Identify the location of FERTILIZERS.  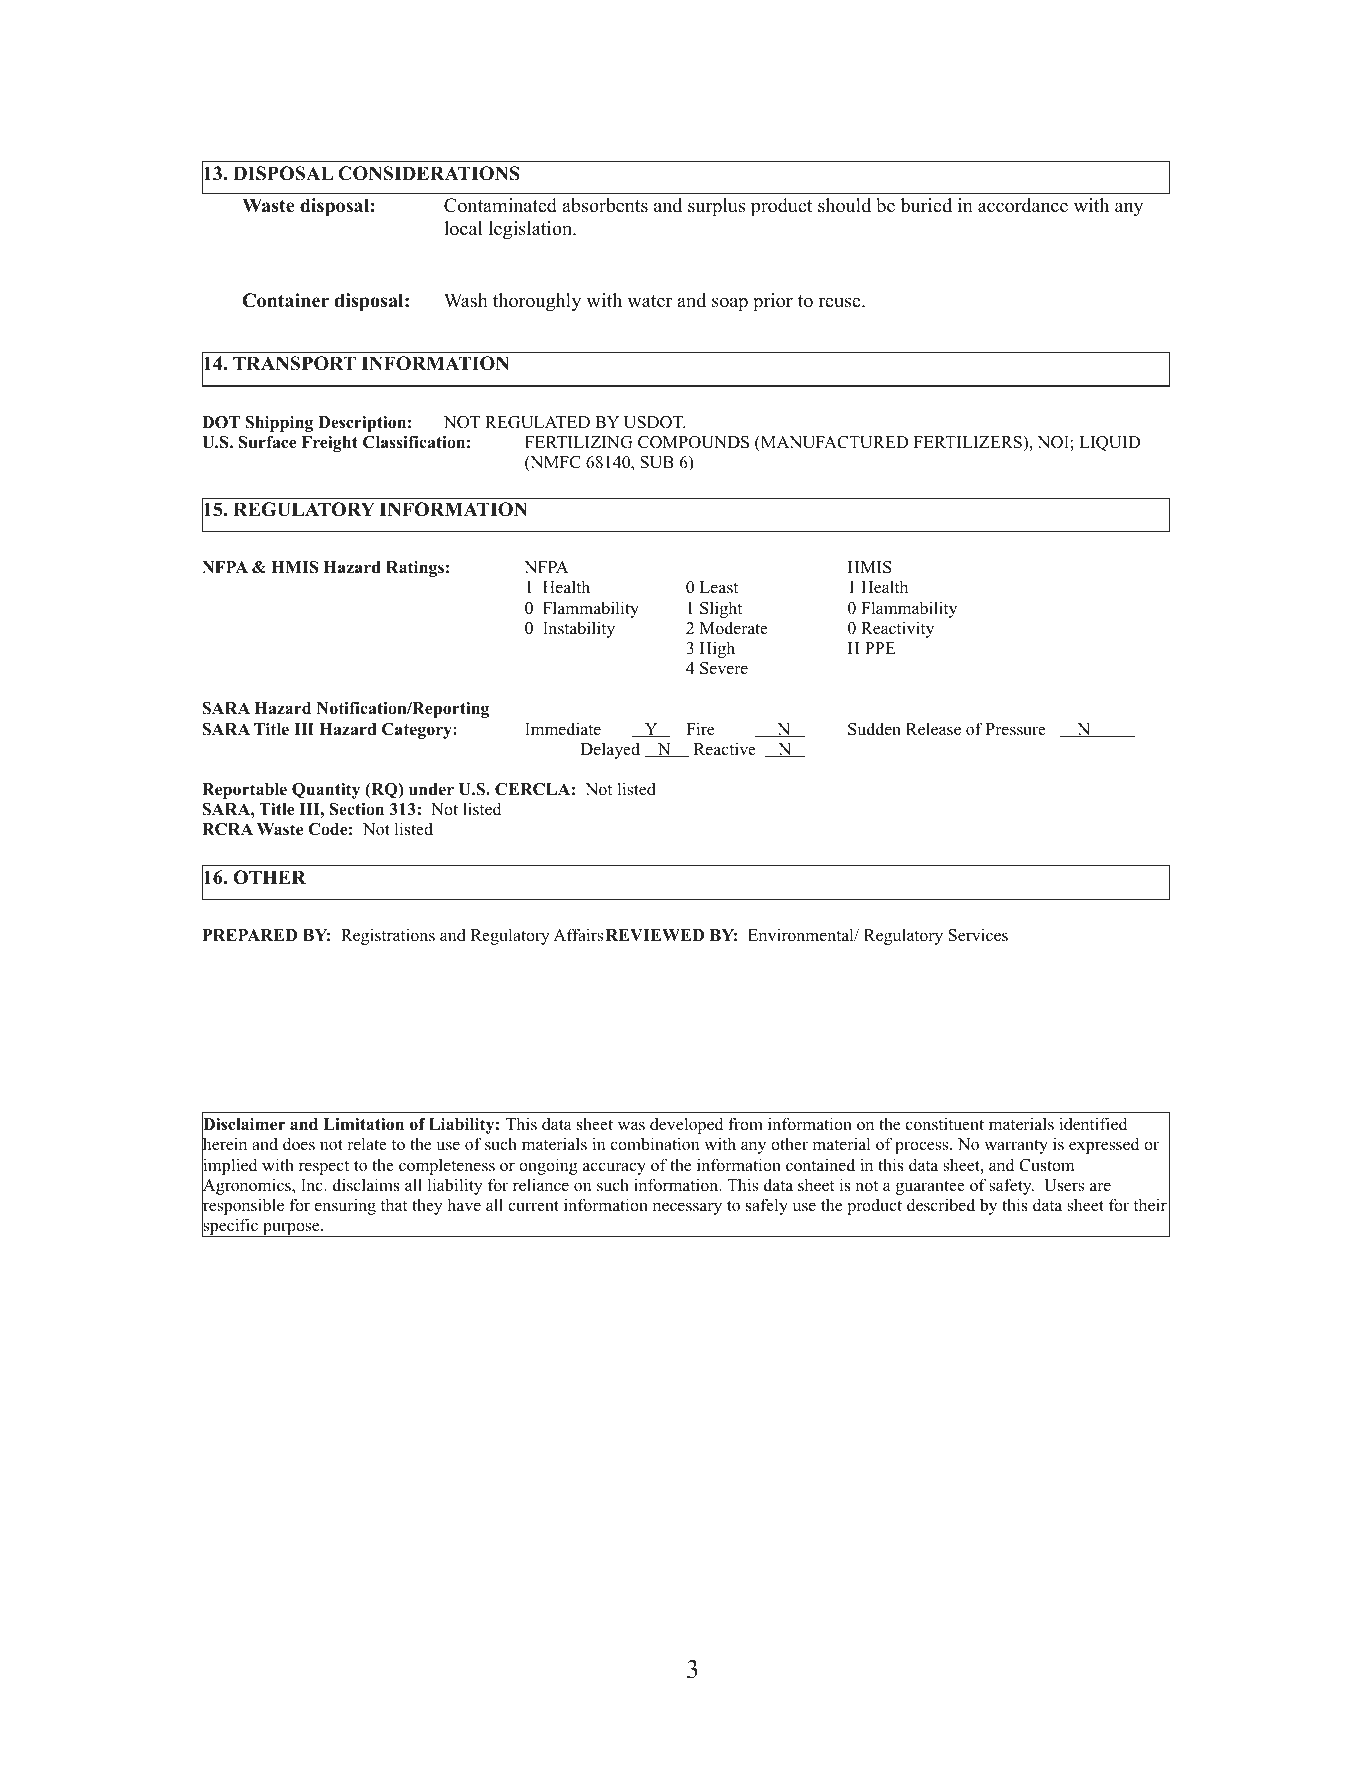
(969, 442).
